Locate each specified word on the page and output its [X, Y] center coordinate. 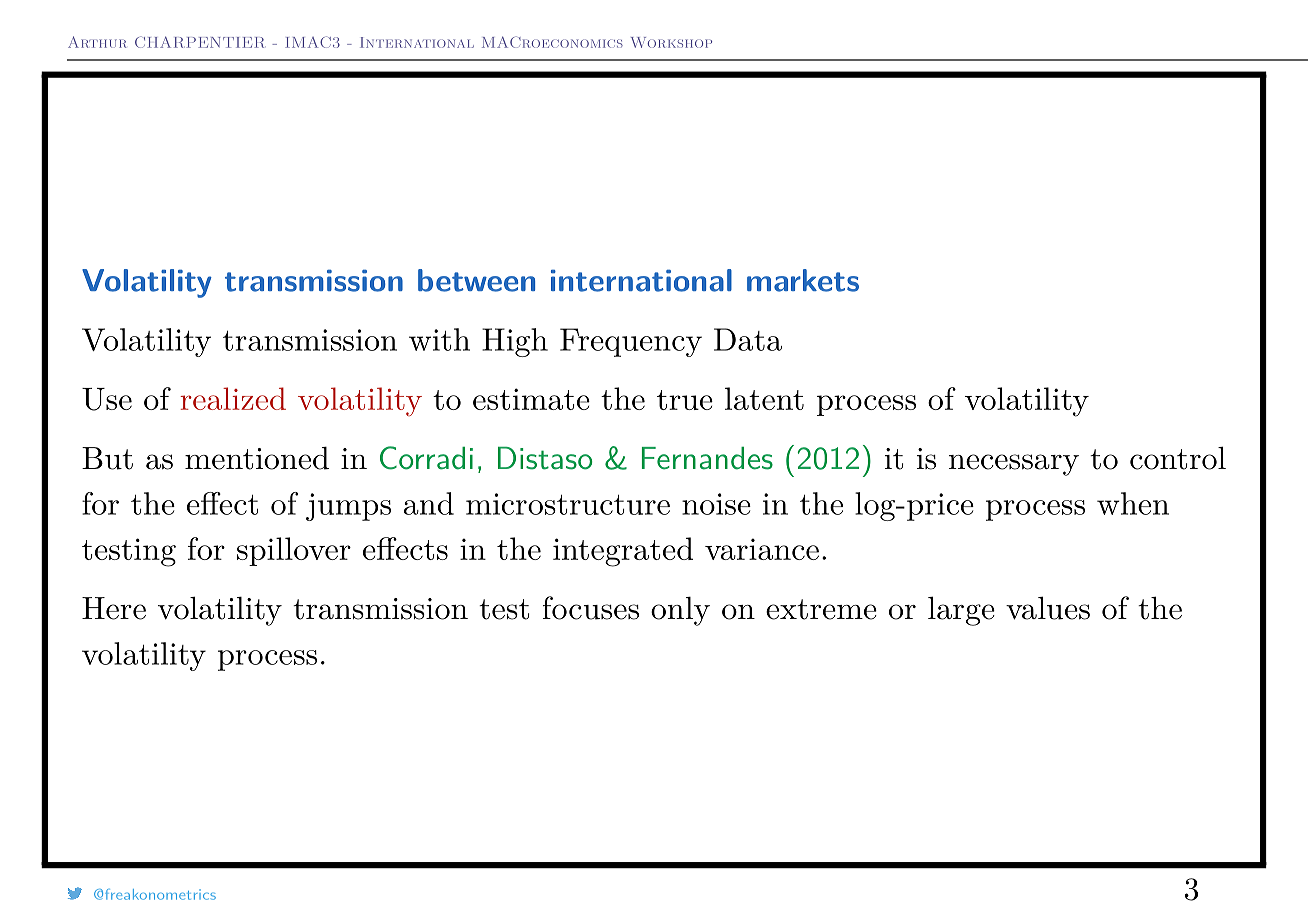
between [476, 280]
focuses [591, 608]
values [1048, 608]
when [1133, 503]
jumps [348, 507]
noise [716, 504]
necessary [1014, 465]
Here [114, 608]
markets [803, 280]
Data [748, 339]
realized [233, 398]
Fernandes [707, 458]
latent [764, 398]
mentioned [257, 458]
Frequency [631, 342]
